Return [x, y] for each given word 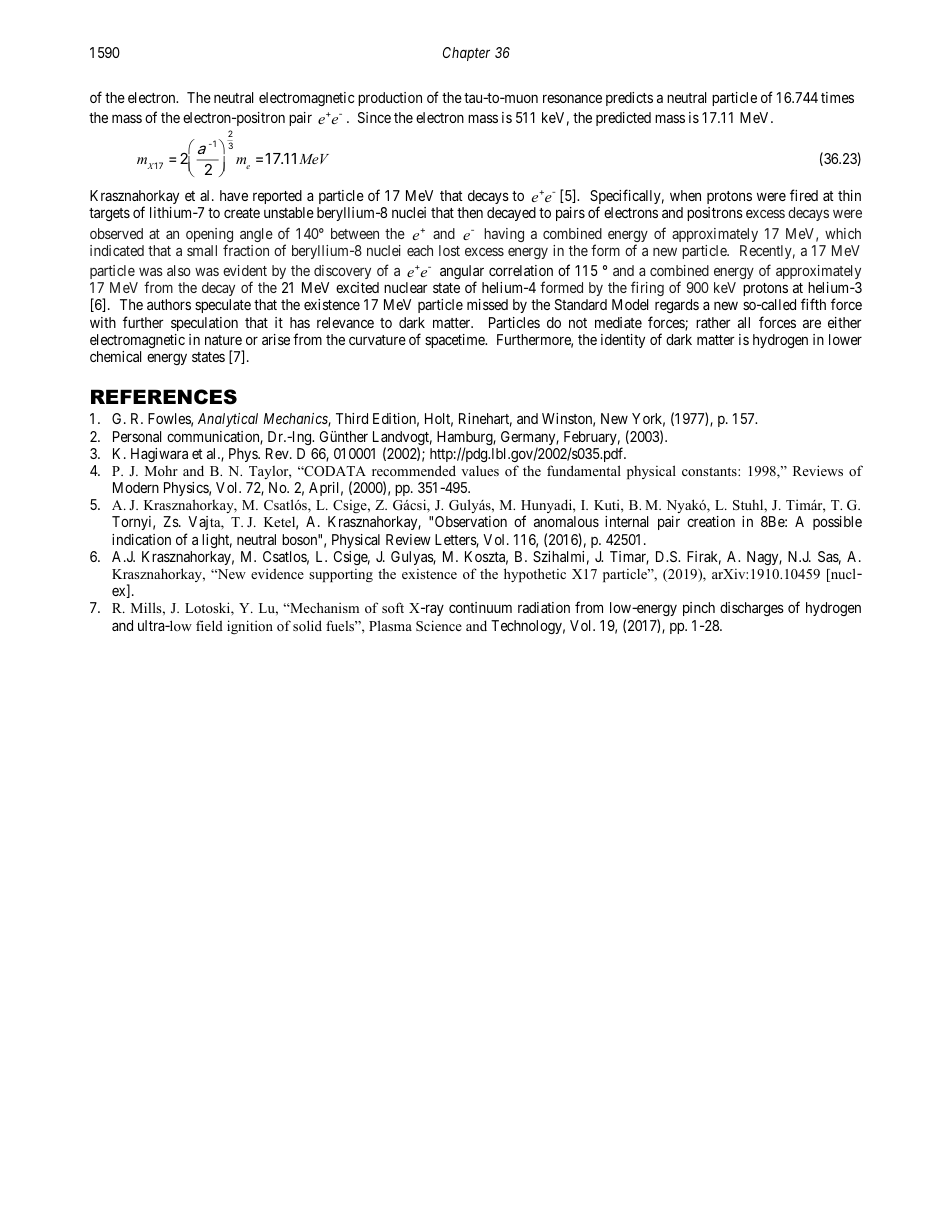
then [470, 212]
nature [223, 340]
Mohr [161, 471]
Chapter [466, 54]
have [234, 195]
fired [804, 195]
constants [710, 471]
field [209, 625]
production [390, 99]
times [837, 97]
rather [713, 322]
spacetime [456, 341]
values [480, 470]
